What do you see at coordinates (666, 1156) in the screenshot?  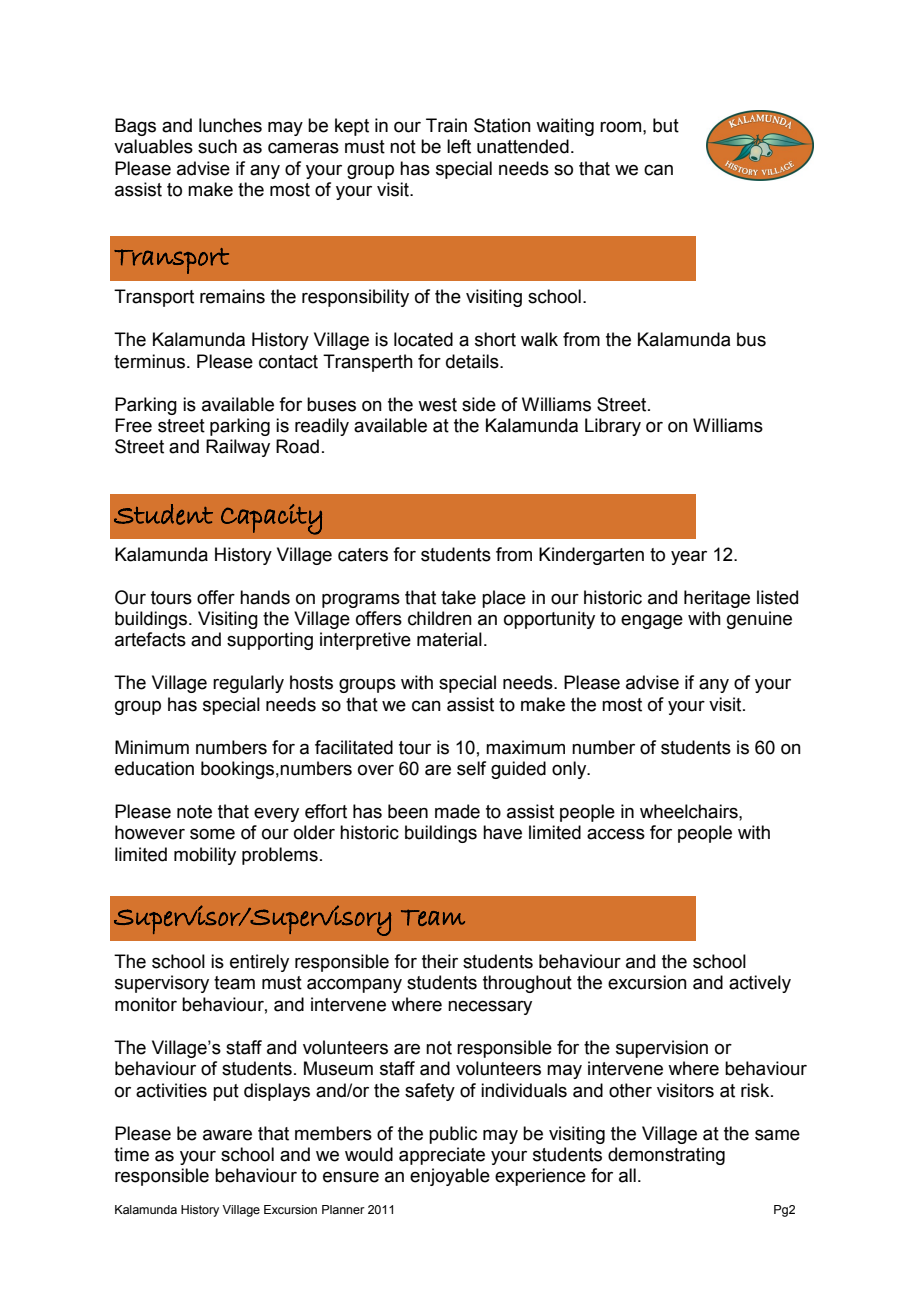 I see `demonstrating` at bounding box center [666, 1156].
